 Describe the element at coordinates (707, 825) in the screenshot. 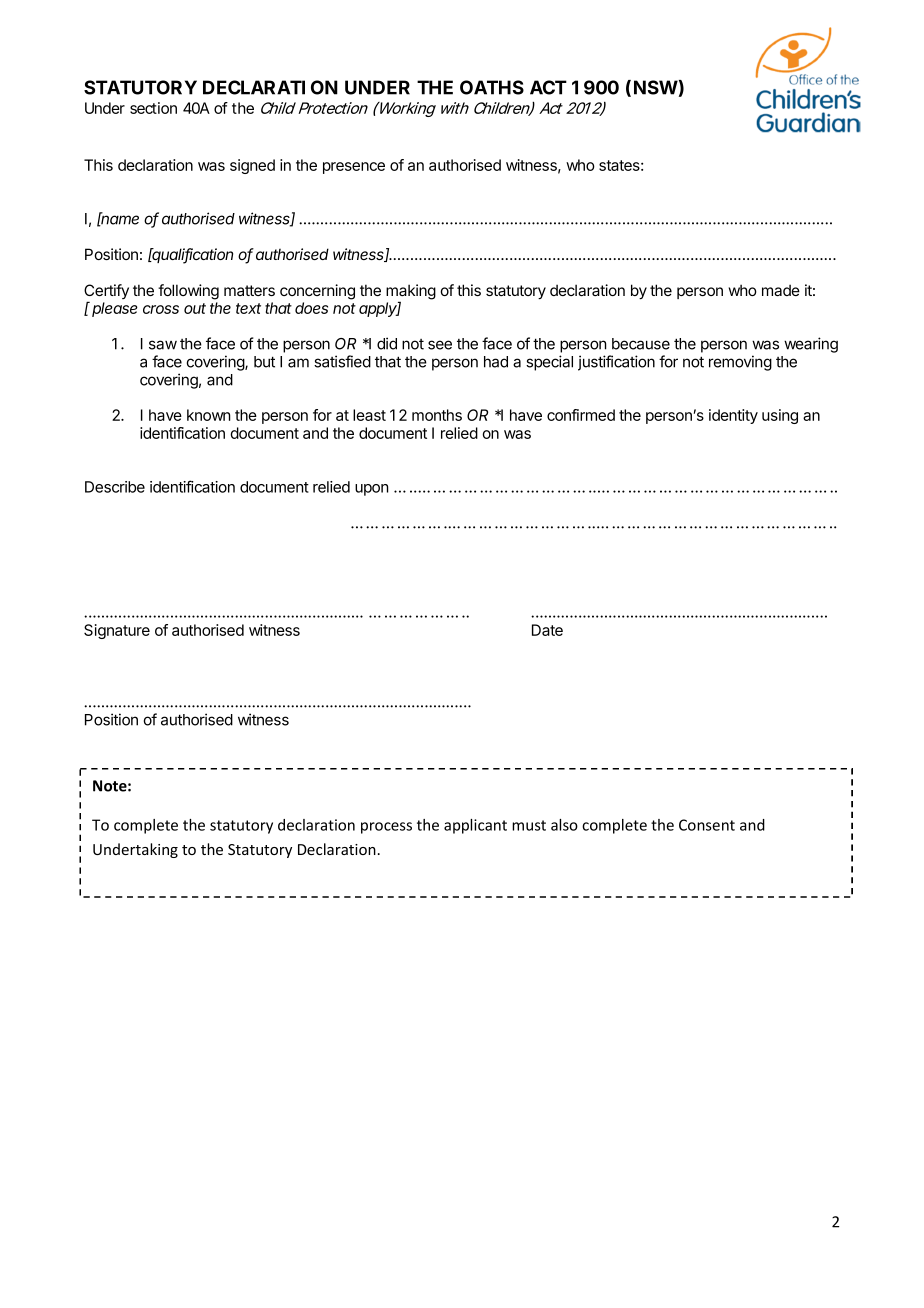

I see `Consent` at that location.
